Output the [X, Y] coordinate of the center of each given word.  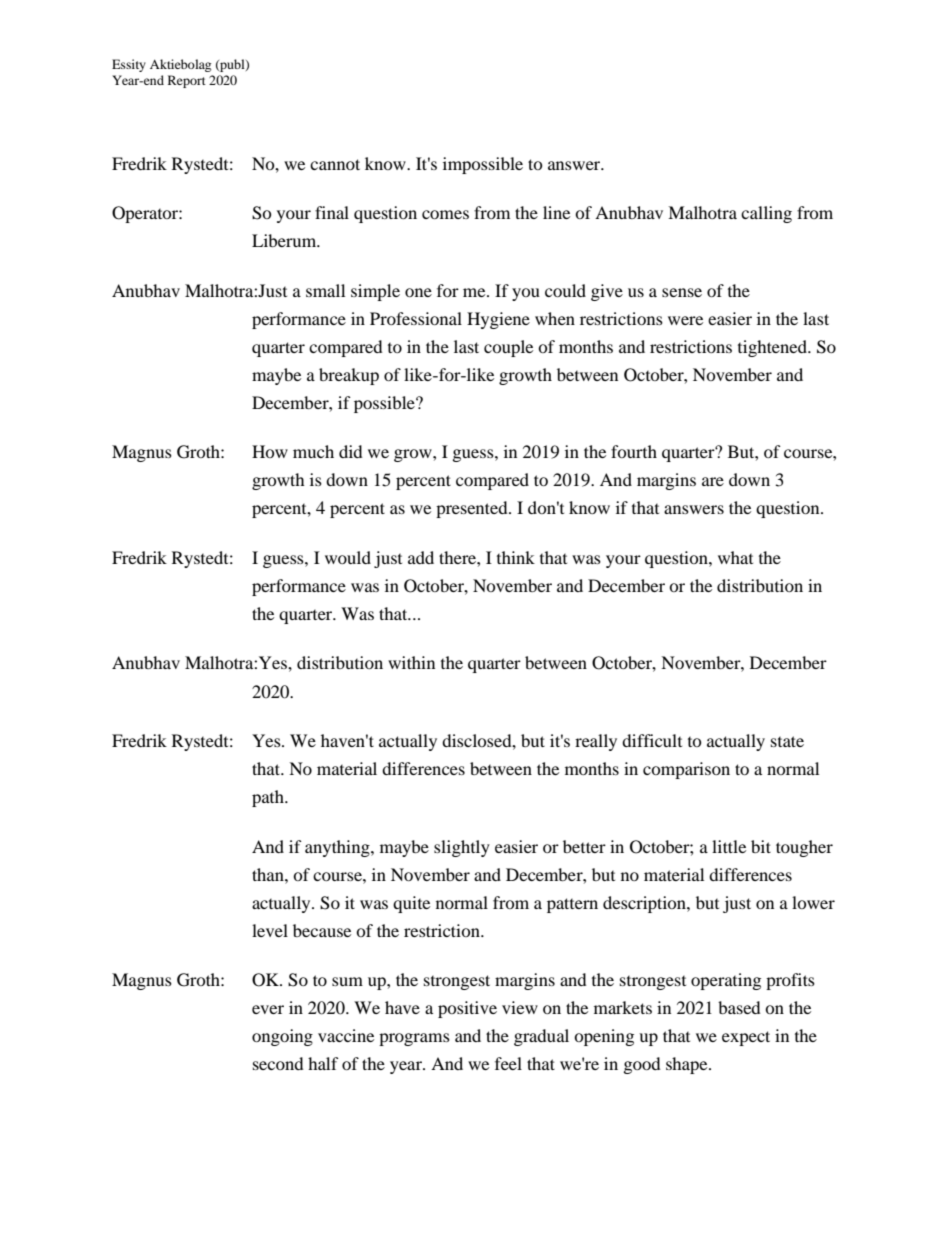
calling [766, 214]
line [556, 212]
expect [746, 1038]
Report [187, 81]
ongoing [282, 1037]
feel [508, 1063]
